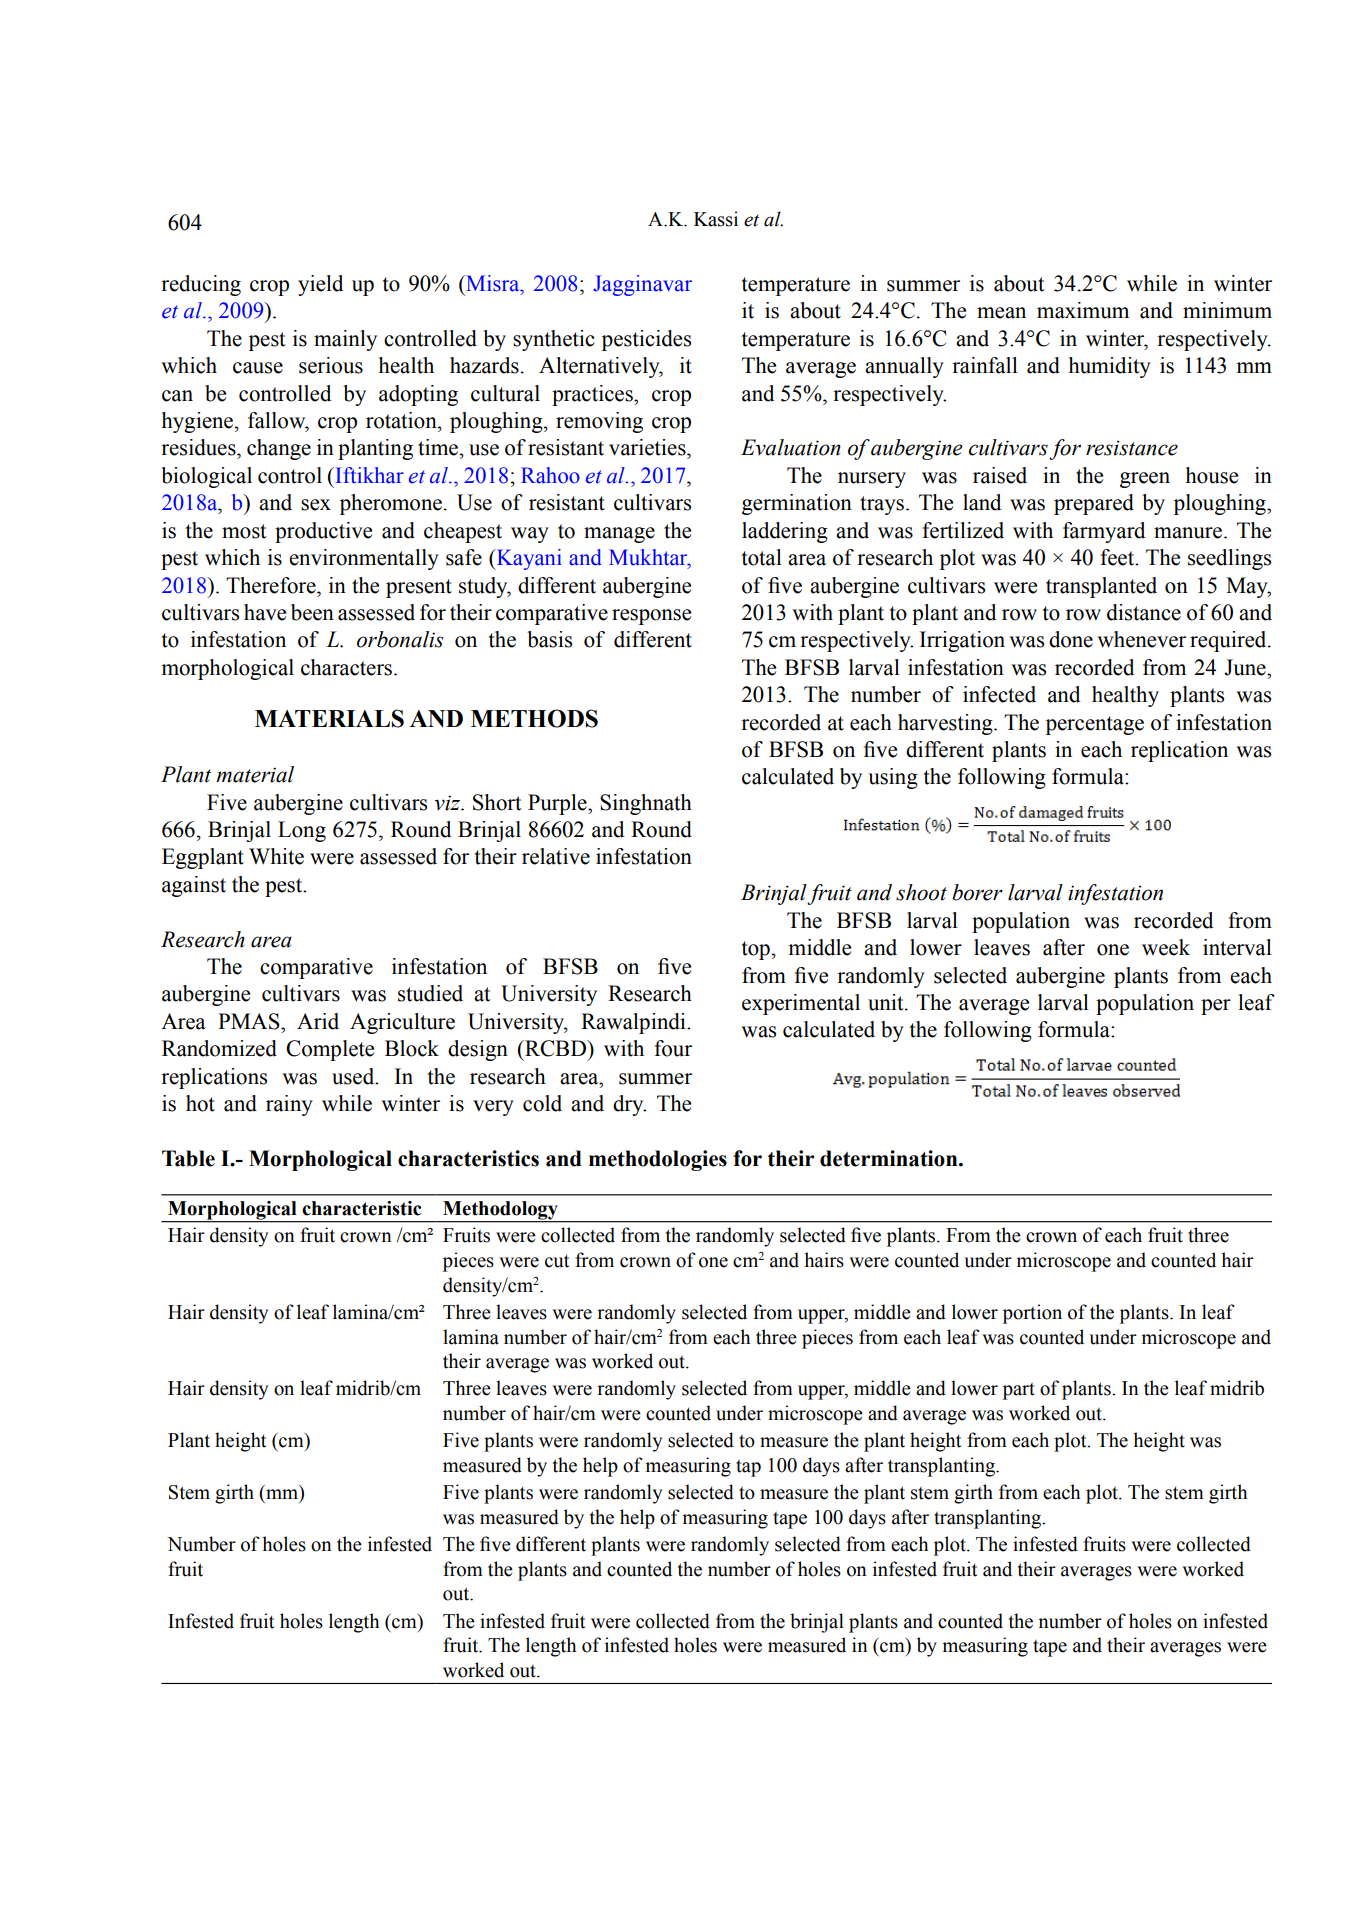 The image size is (1359, 1923). Describe the element at coordinates (1019, 1391) in the screenshot. I see `part` at that location.
